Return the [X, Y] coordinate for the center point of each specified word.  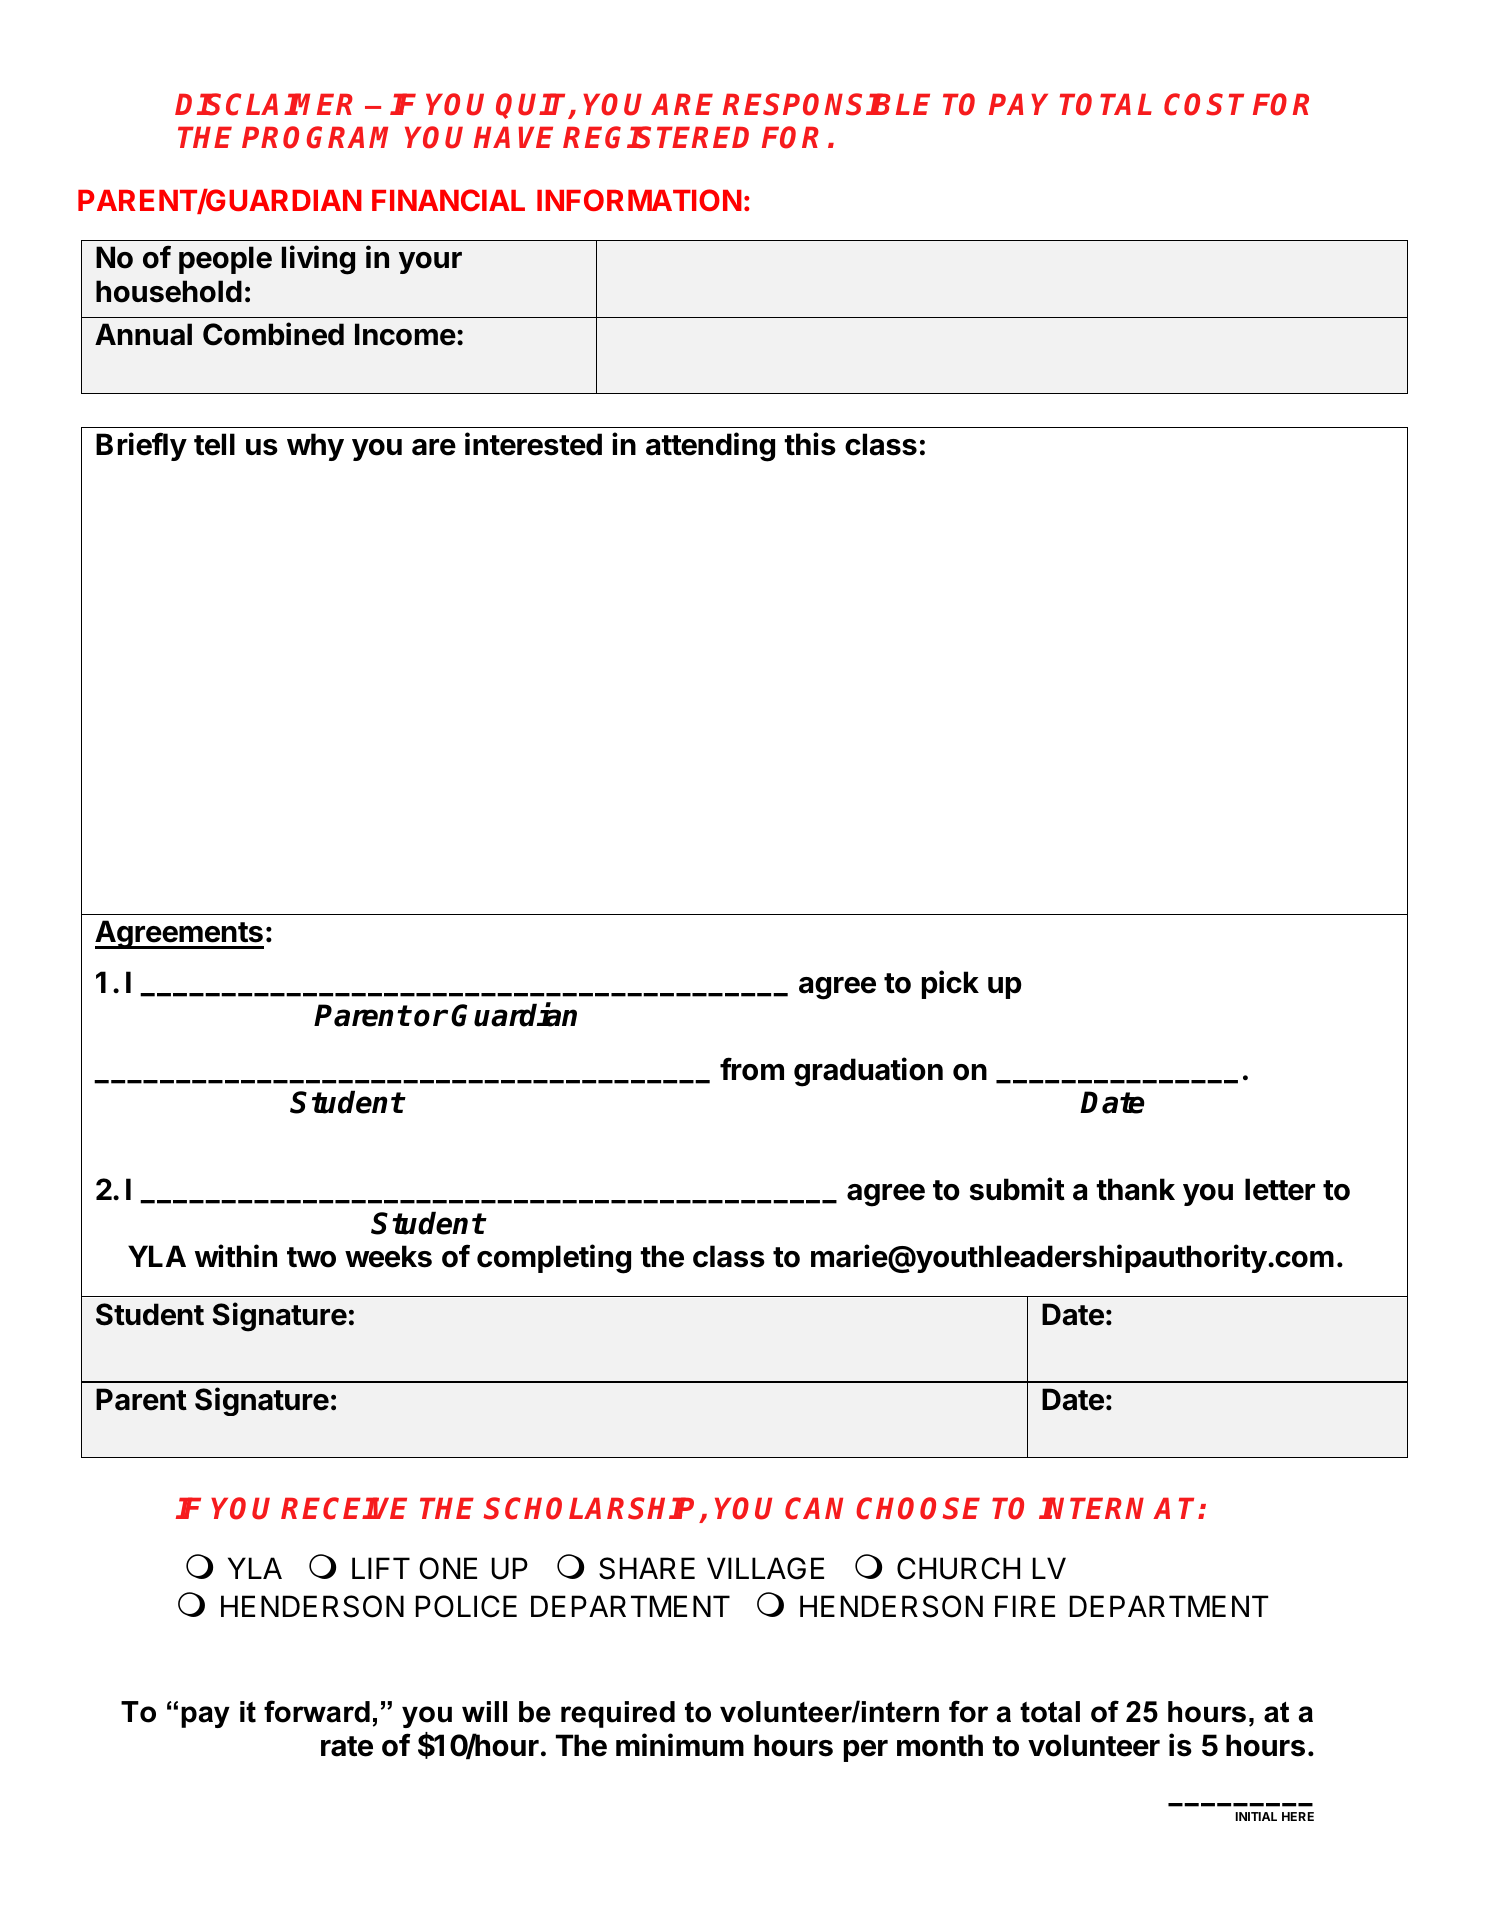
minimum [680, 1744]
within [236, 1256]
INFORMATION [639, 200]
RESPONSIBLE [826, 104]
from [752, 1069]
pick [950, 984]
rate [347, 1746]
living [318, 260]
